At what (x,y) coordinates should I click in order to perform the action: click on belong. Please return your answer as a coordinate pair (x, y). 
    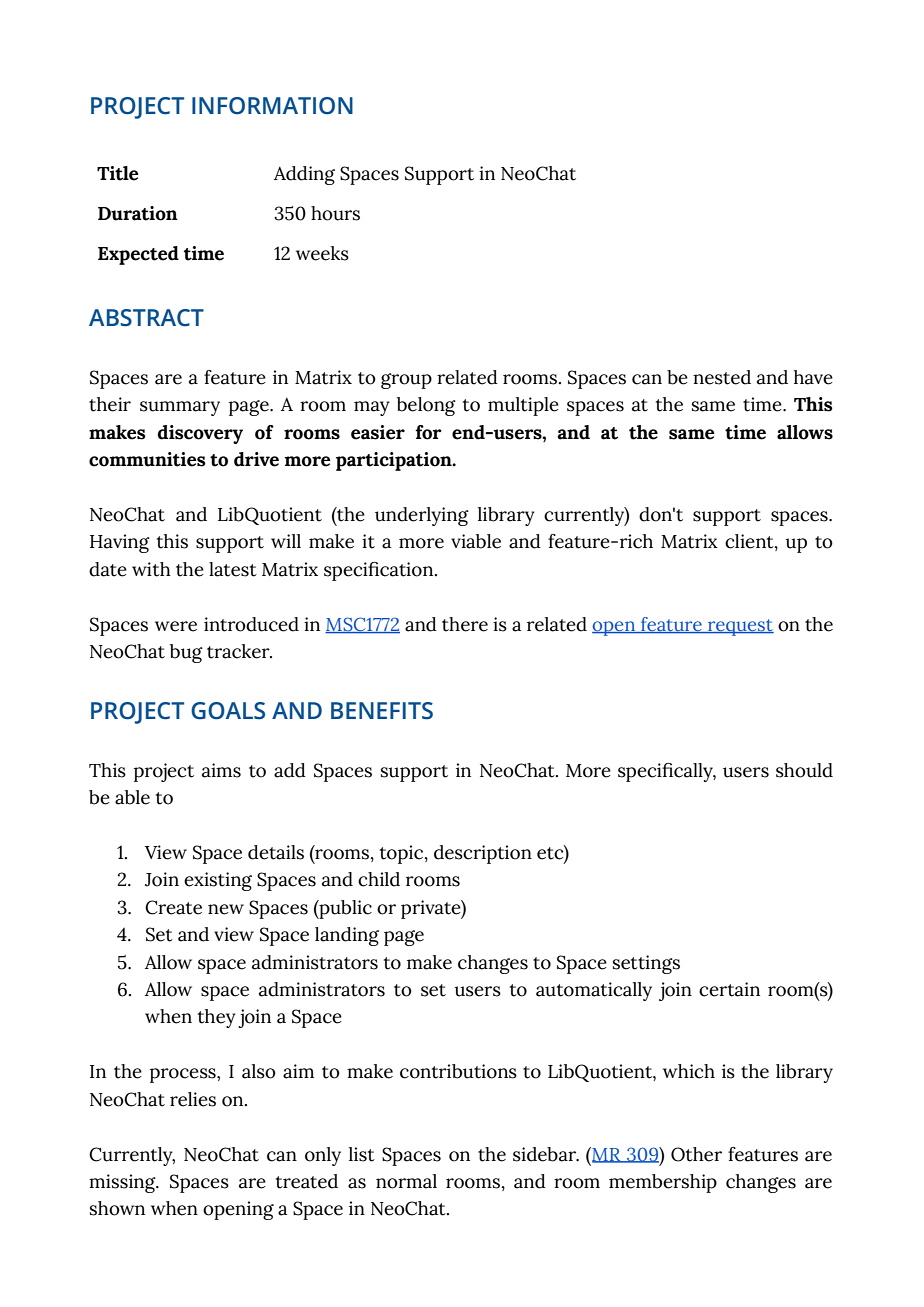
    Looking at the image, I should click on (426, 406).
